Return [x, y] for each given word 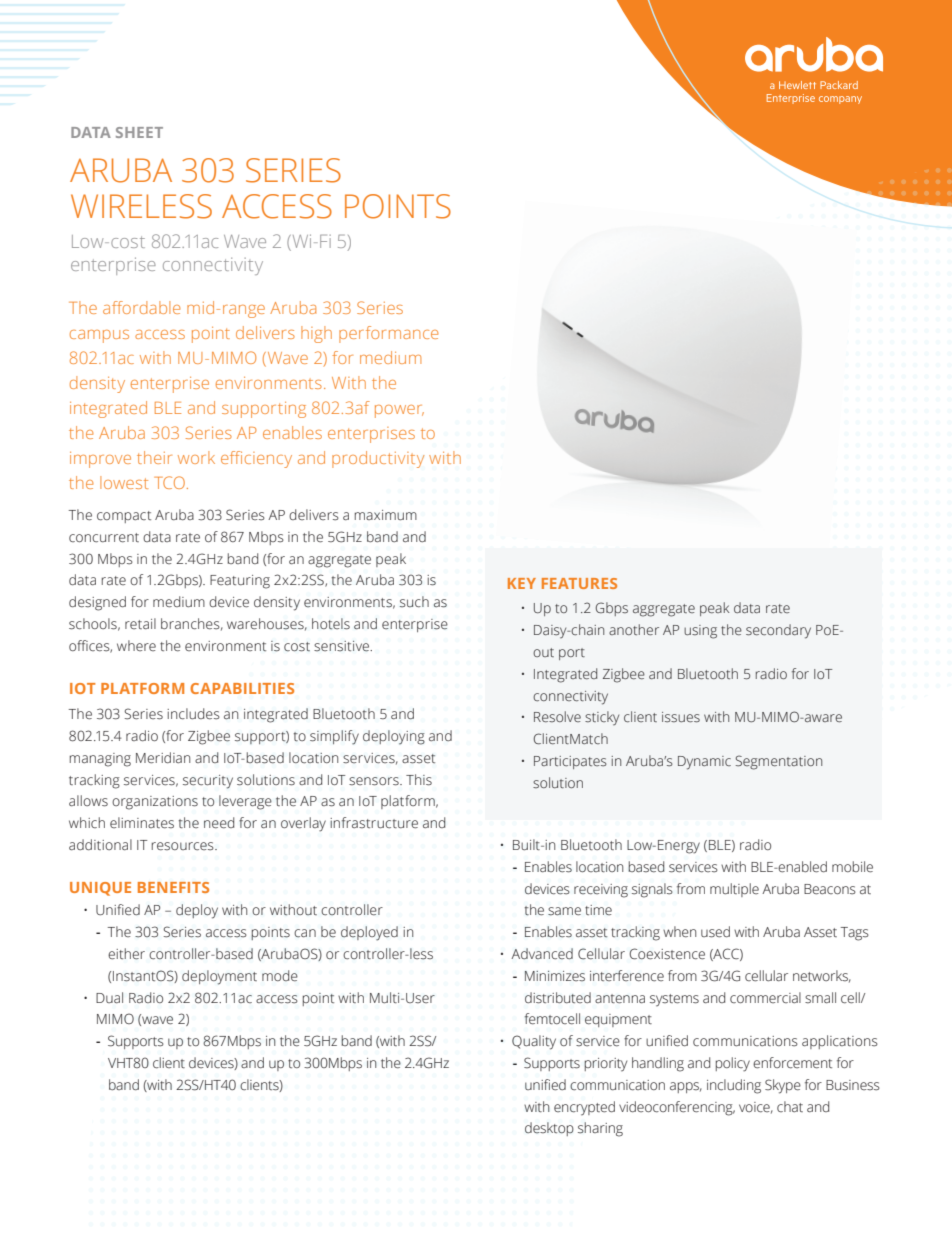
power [399, 411]
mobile [852, 867]
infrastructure [374, 823]
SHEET [139, 132]
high [316, 334]
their [154, 457]
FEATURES [579, 583]
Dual [109, 997]
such [414, 602]
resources [184, 846]
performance [389, 334]
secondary [778, 631]
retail [140, 623]
